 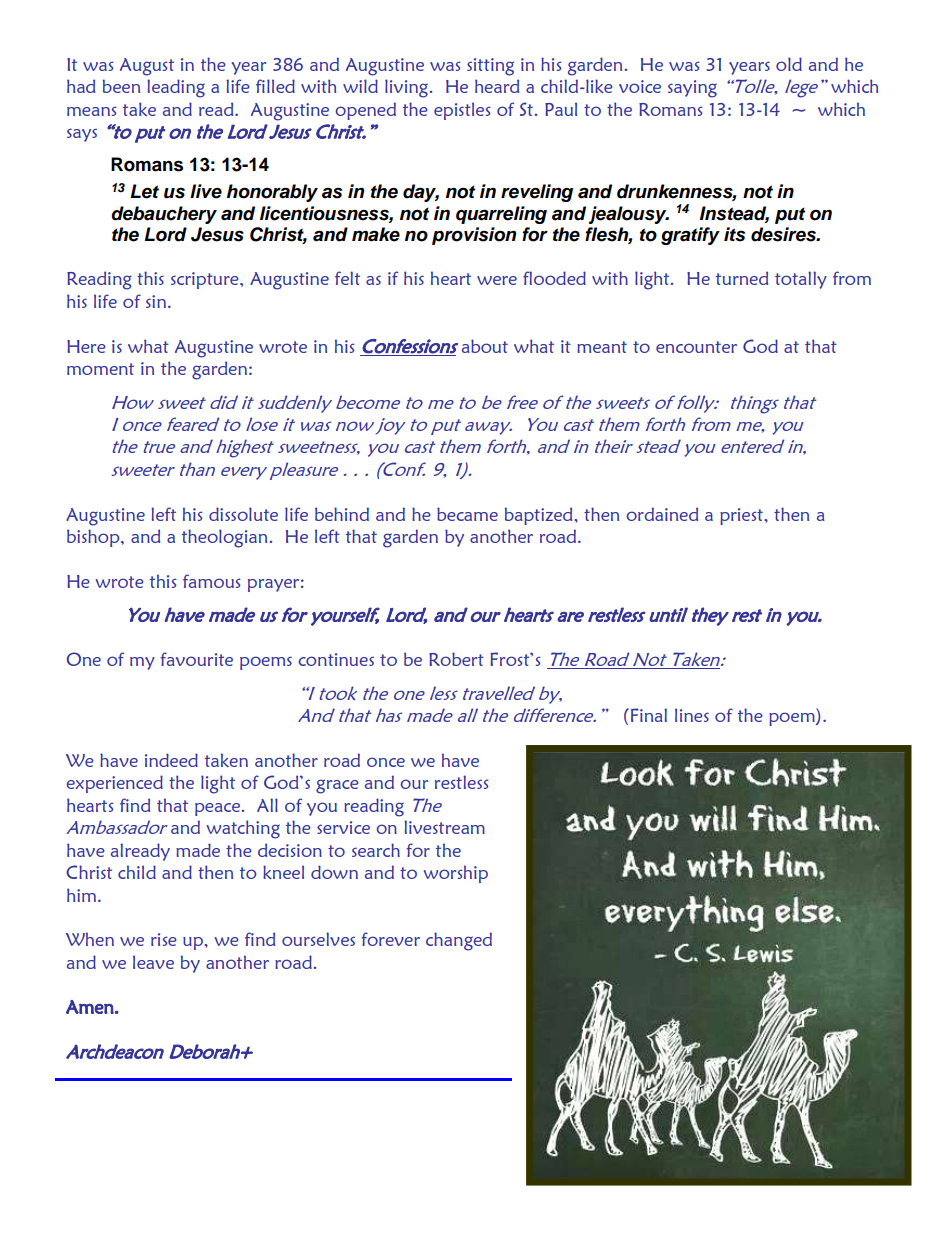 I want to click on rise, so click(x=164, y=939).
